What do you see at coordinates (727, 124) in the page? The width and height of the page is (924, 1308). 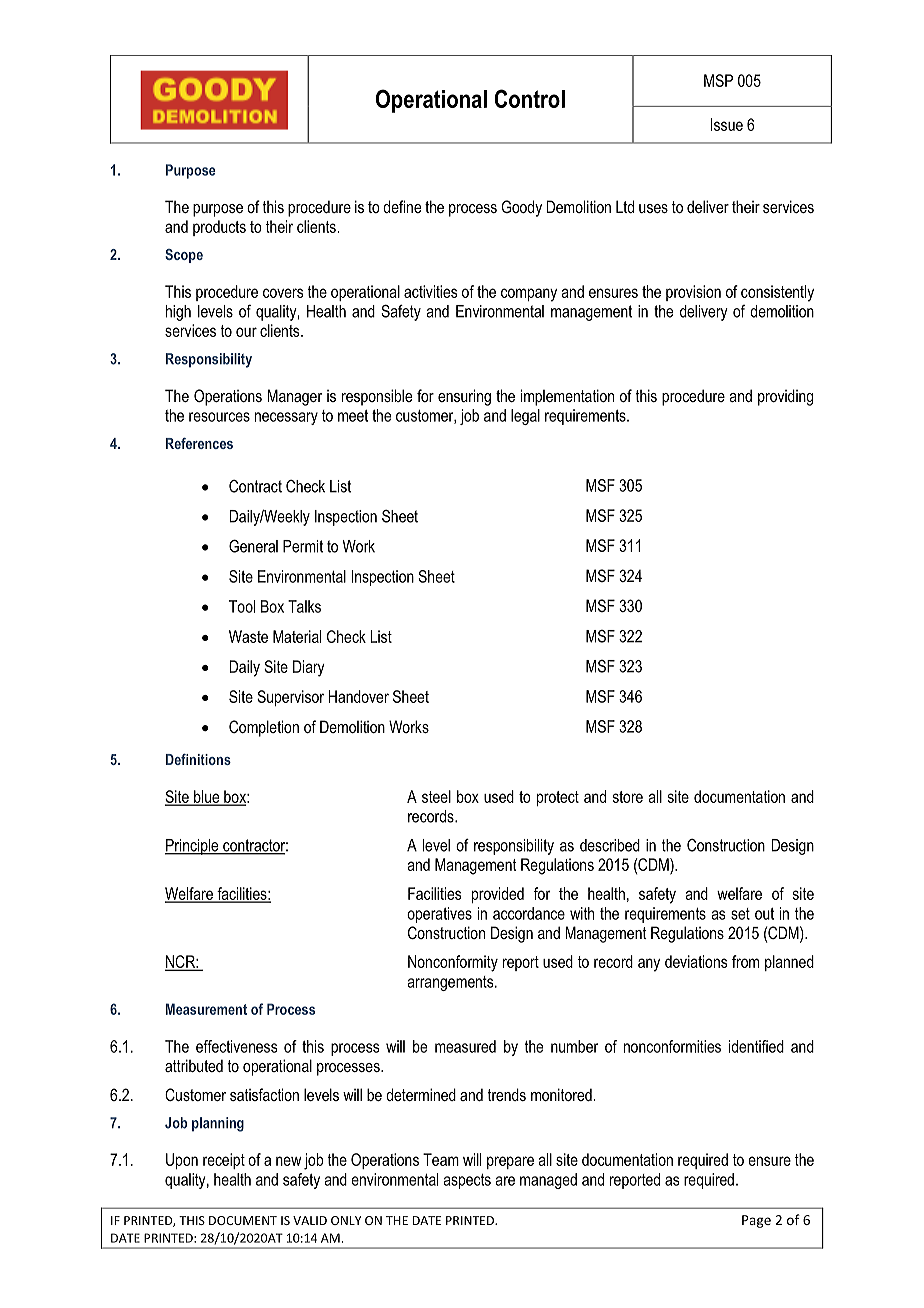 I see `Issue` at bounding box center [727, 124].
